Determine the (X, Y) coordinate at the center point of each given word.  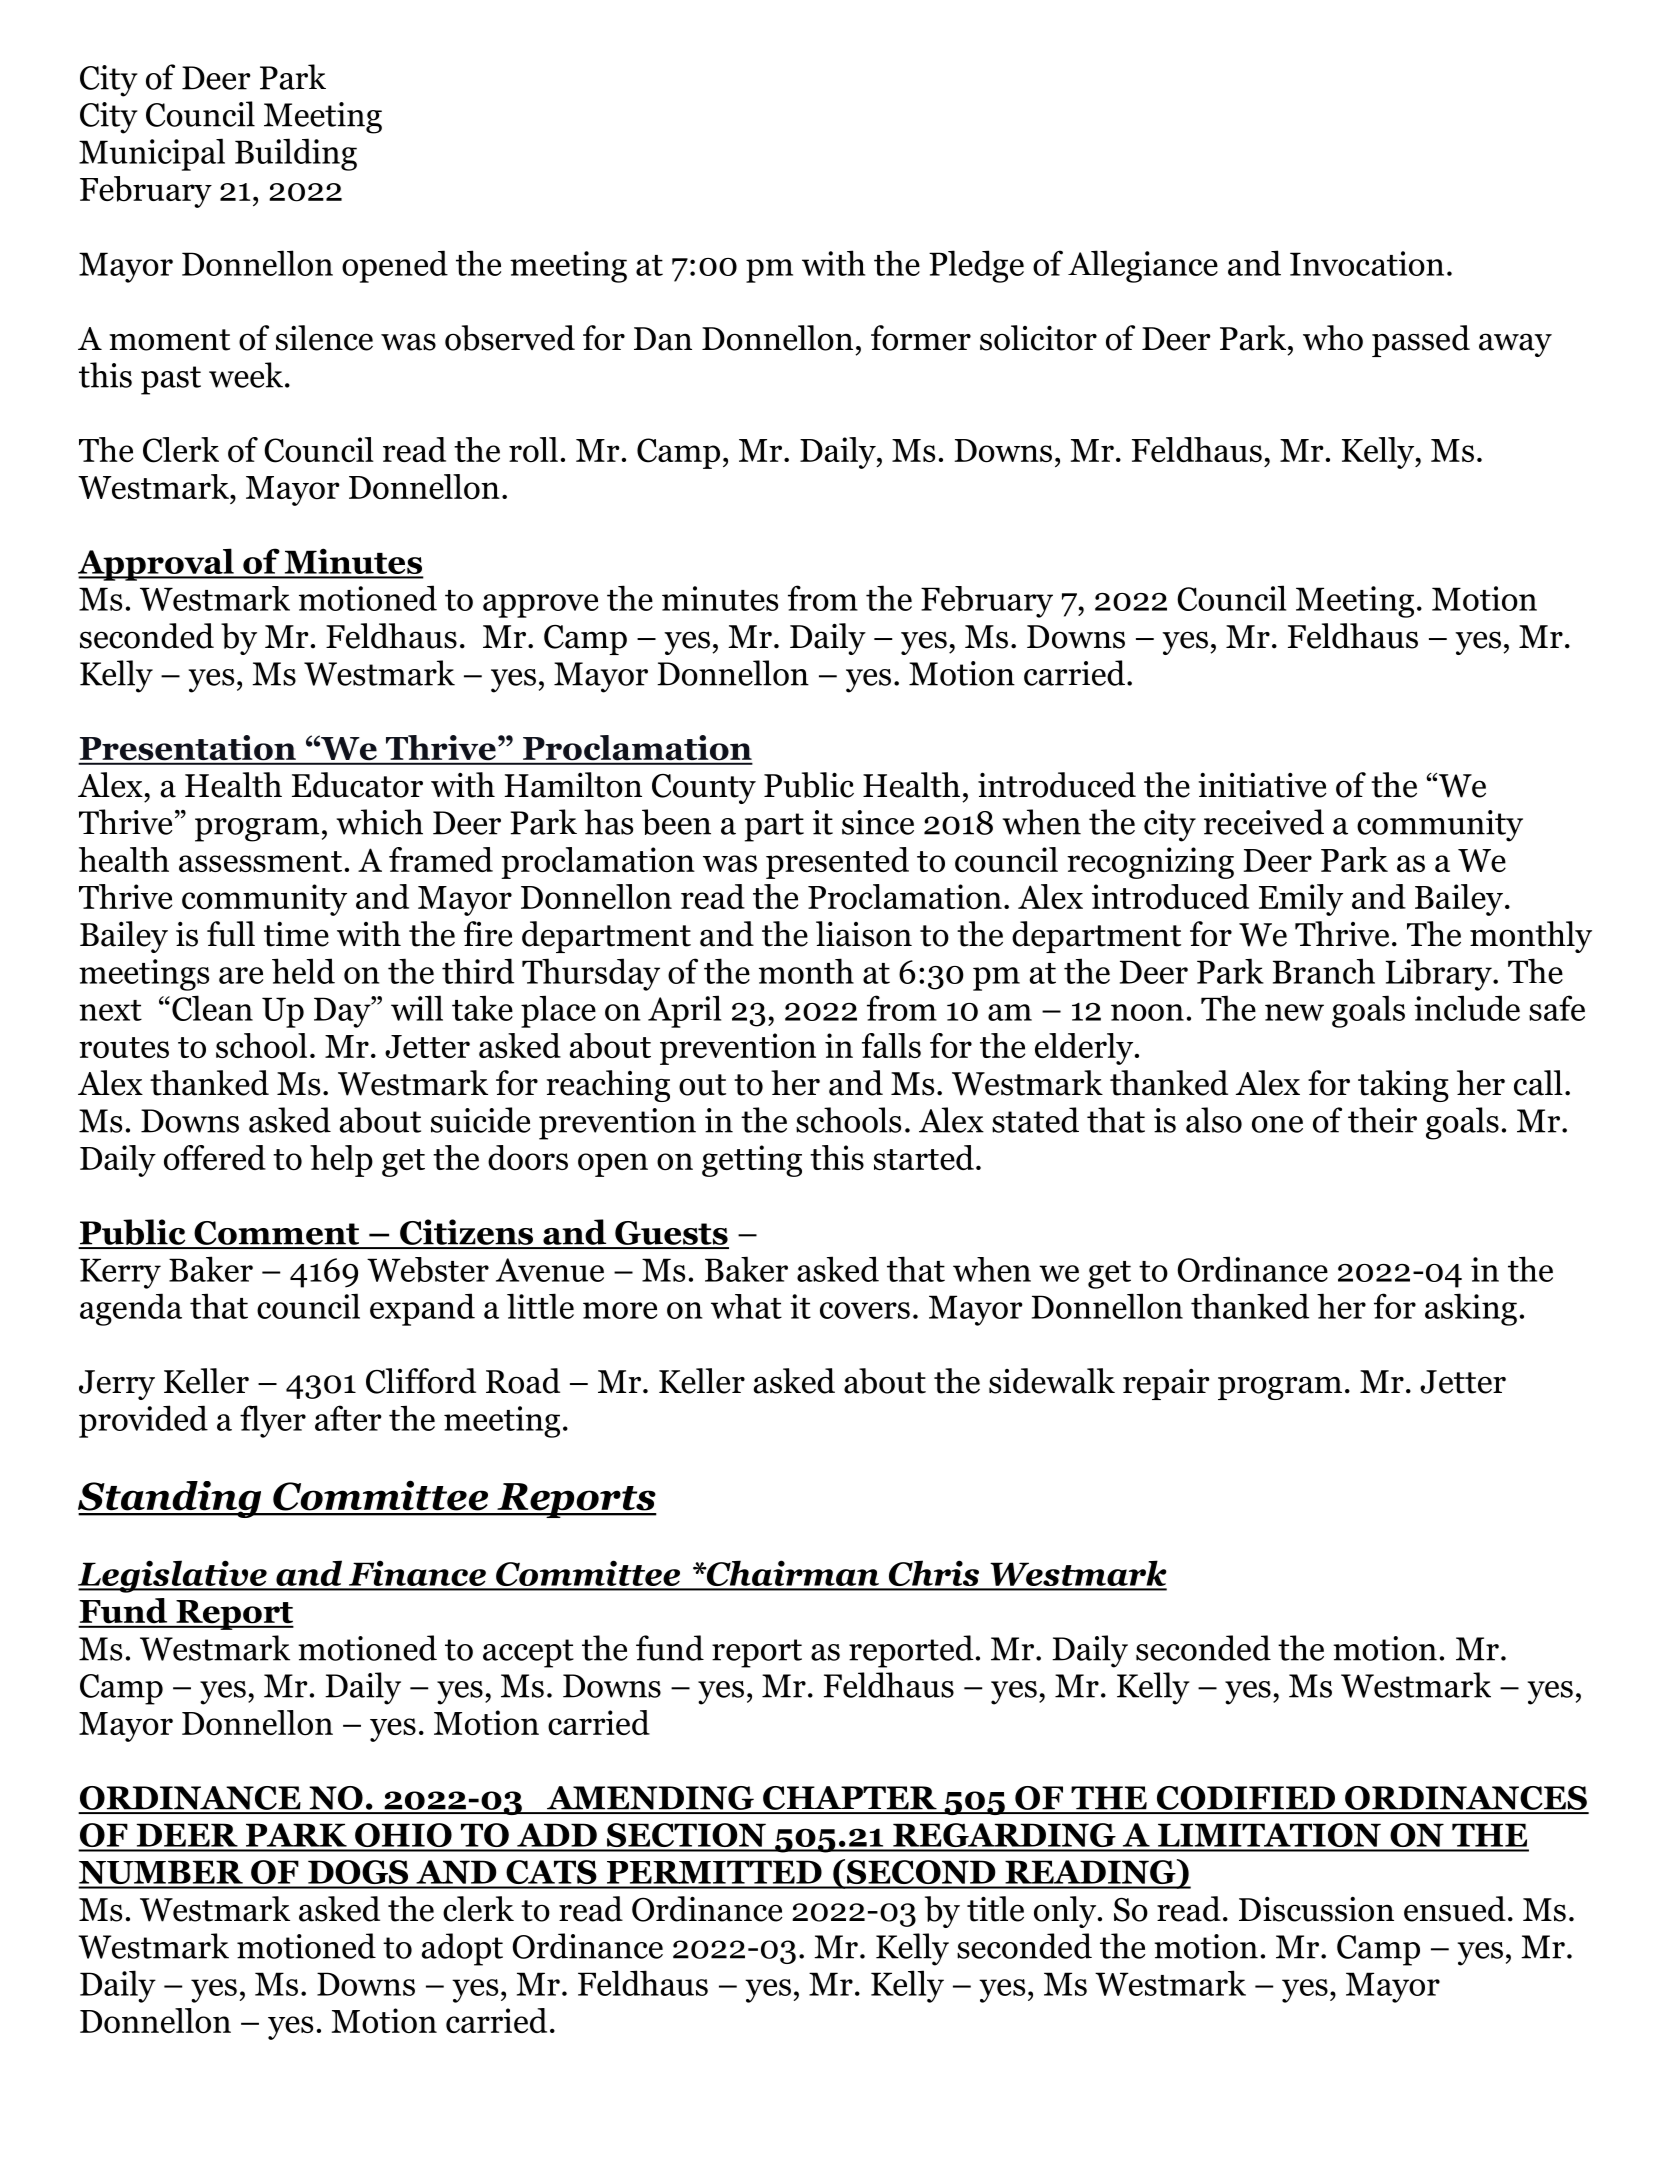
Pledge (976, 266)
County (704, 789)
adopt (462, 1949)
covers (865, 1310)
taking (1403, 1086)
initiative (1262, 785)
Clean (212, 1008)
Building (296, 154)
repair (1166, 1384)
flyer (273, 1421)
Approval (157, 564)
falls (891, 1045)
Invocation (1367, 263)
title (995, 1909)
